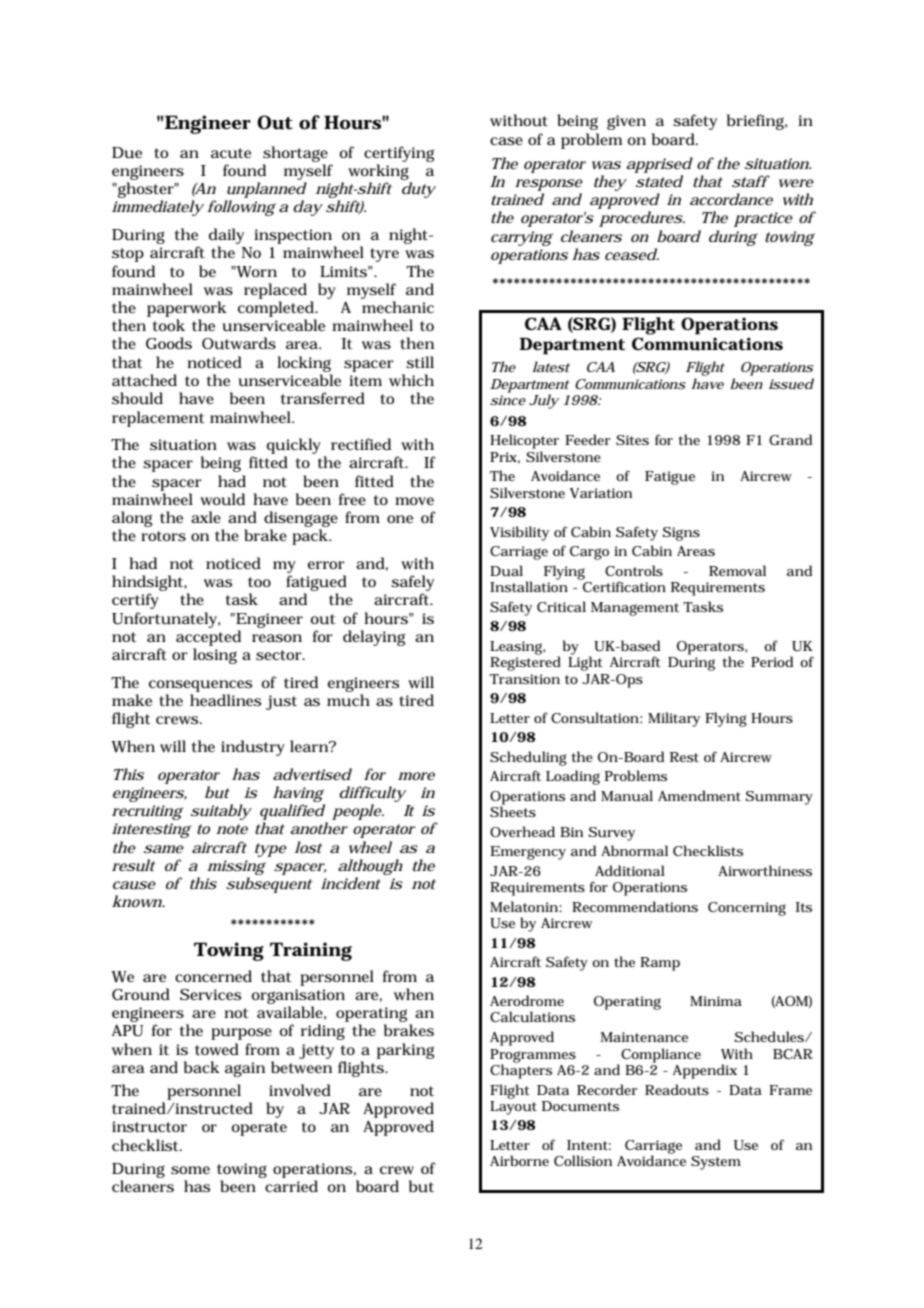 The width and height of the page is (924, 1308). I want to click on replacement, so click(158, 419).
